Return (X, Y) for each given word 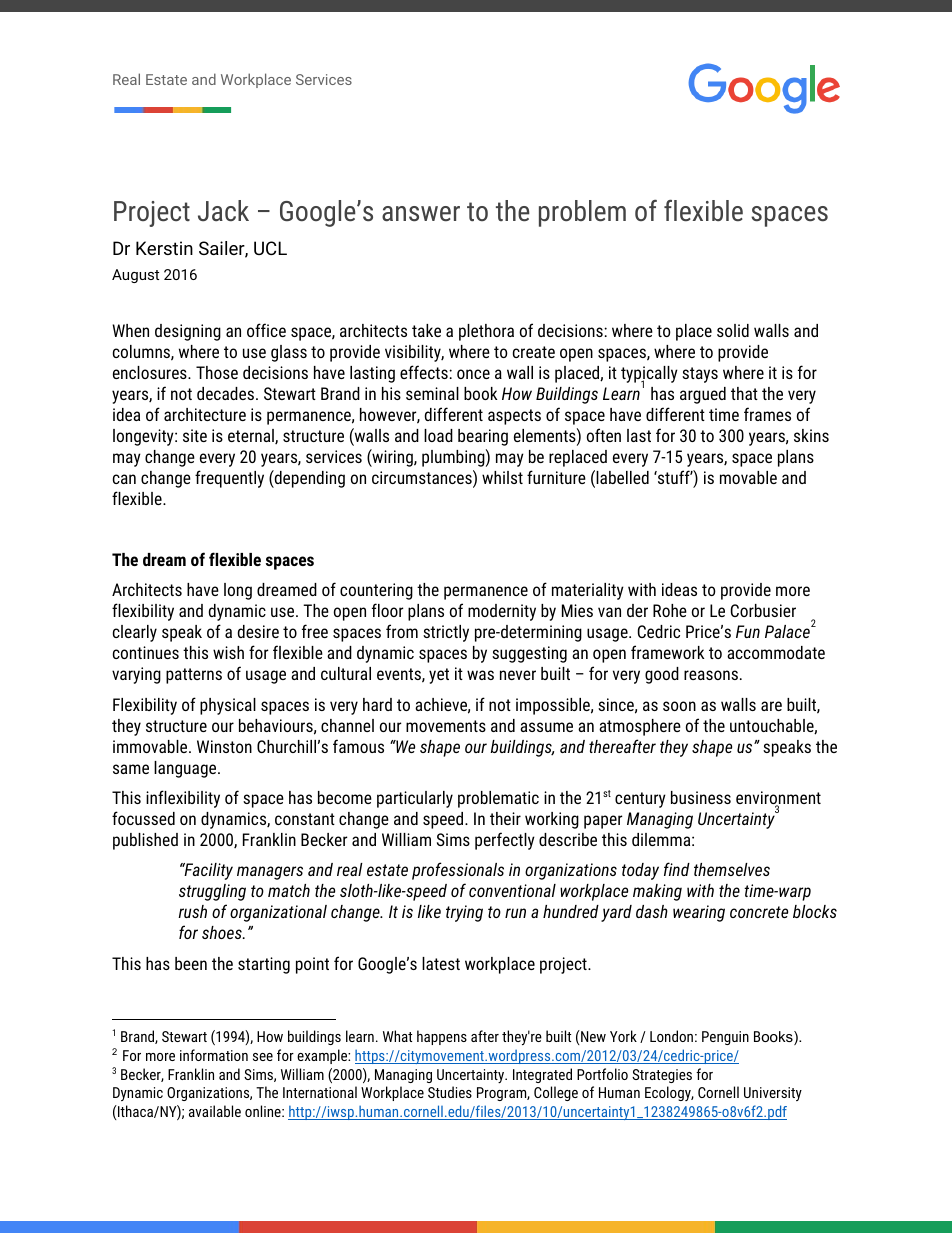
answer (421, 214)
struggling (212, 892)
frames (767, 414)
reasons (711, 675)
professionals (458, 871)
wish (228, 652)
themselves (732, 869)
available (215, 1111)
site (195, 435)
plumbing (453, 458)
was (480, 675)
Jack (223, 210)
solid (733, 330)
